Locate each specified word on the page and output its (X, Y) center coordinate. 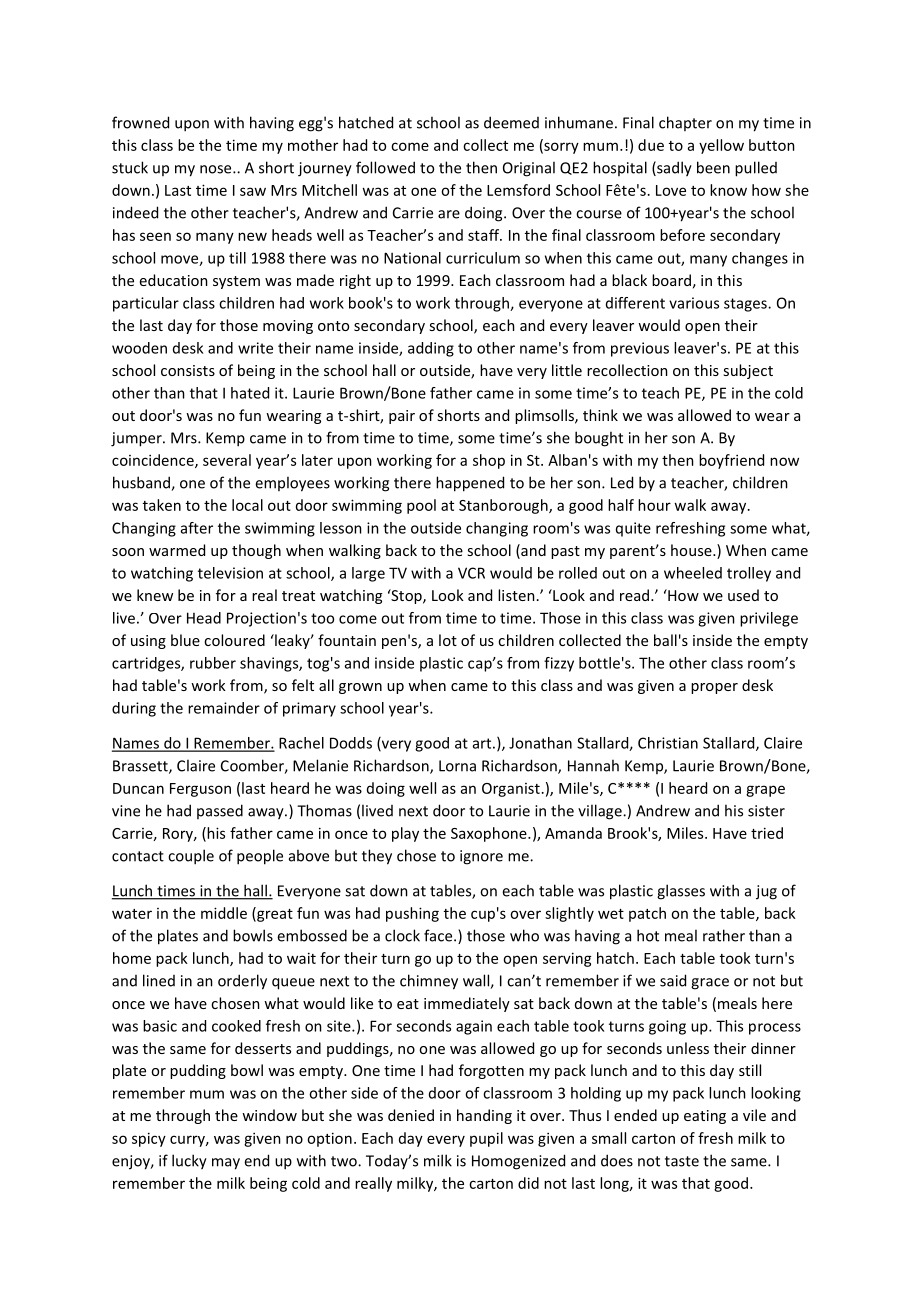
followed (385, 167)
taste (682, 1161)
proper (714, 688)
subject (748, 371)
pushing (412, 914)
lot (448, 640)
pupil (486, 1139)
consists (188, 370)
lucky (189, 1162)
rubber (213, 663)
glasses (681, 892)
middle (224, 913)
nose (217, 169)
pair (402, 417)
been (713, 167)
